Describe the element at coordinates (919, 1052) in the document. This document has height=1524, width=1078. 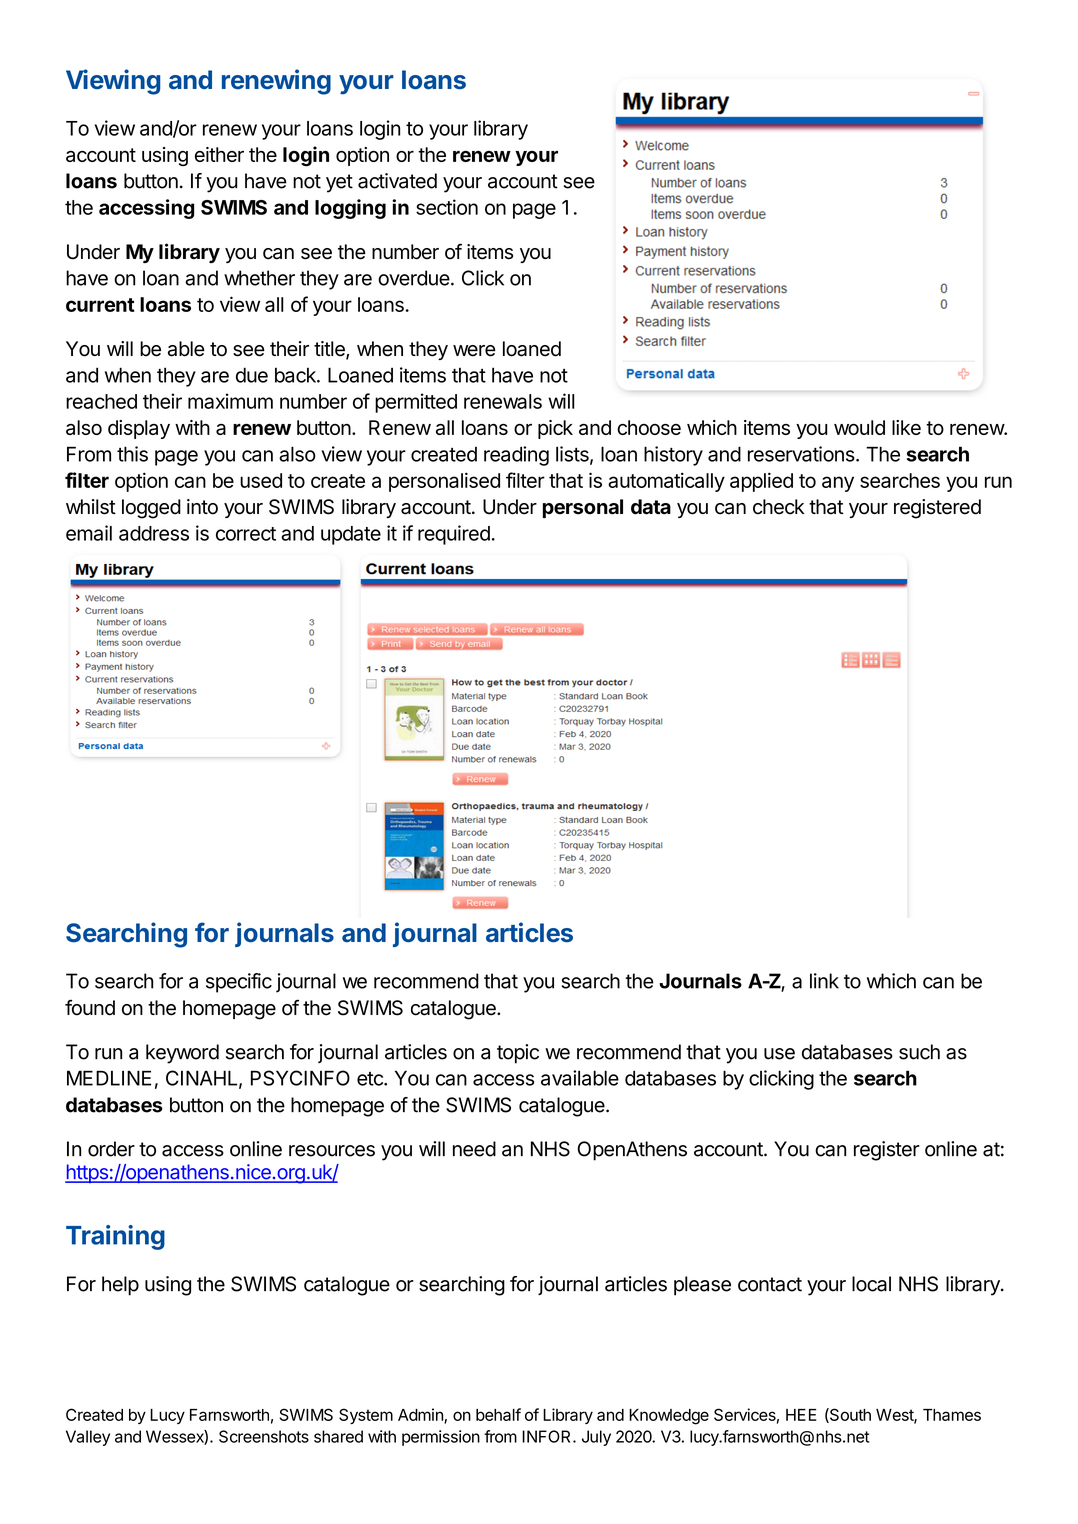
I see `such` at that location.
